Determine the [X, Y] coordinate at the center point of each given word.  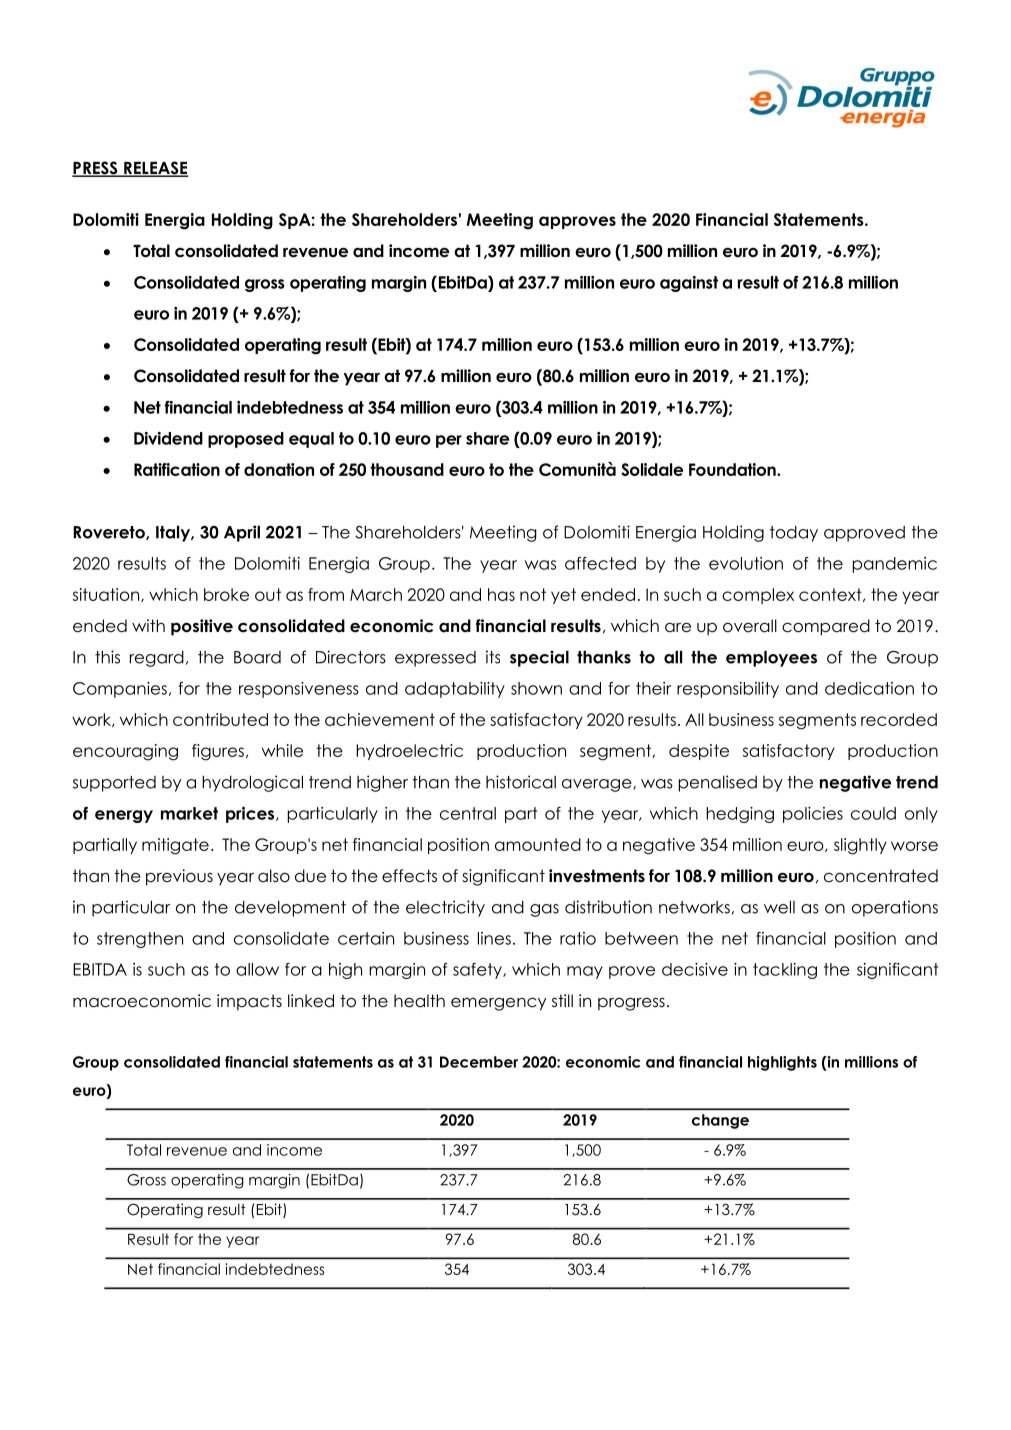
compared [826, 627]
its [493, 657]
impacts [249, 1002]
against [689, 284]
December [479, 1062]
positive [202, 627]
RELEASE [155, 169]
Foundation [733, 469]
